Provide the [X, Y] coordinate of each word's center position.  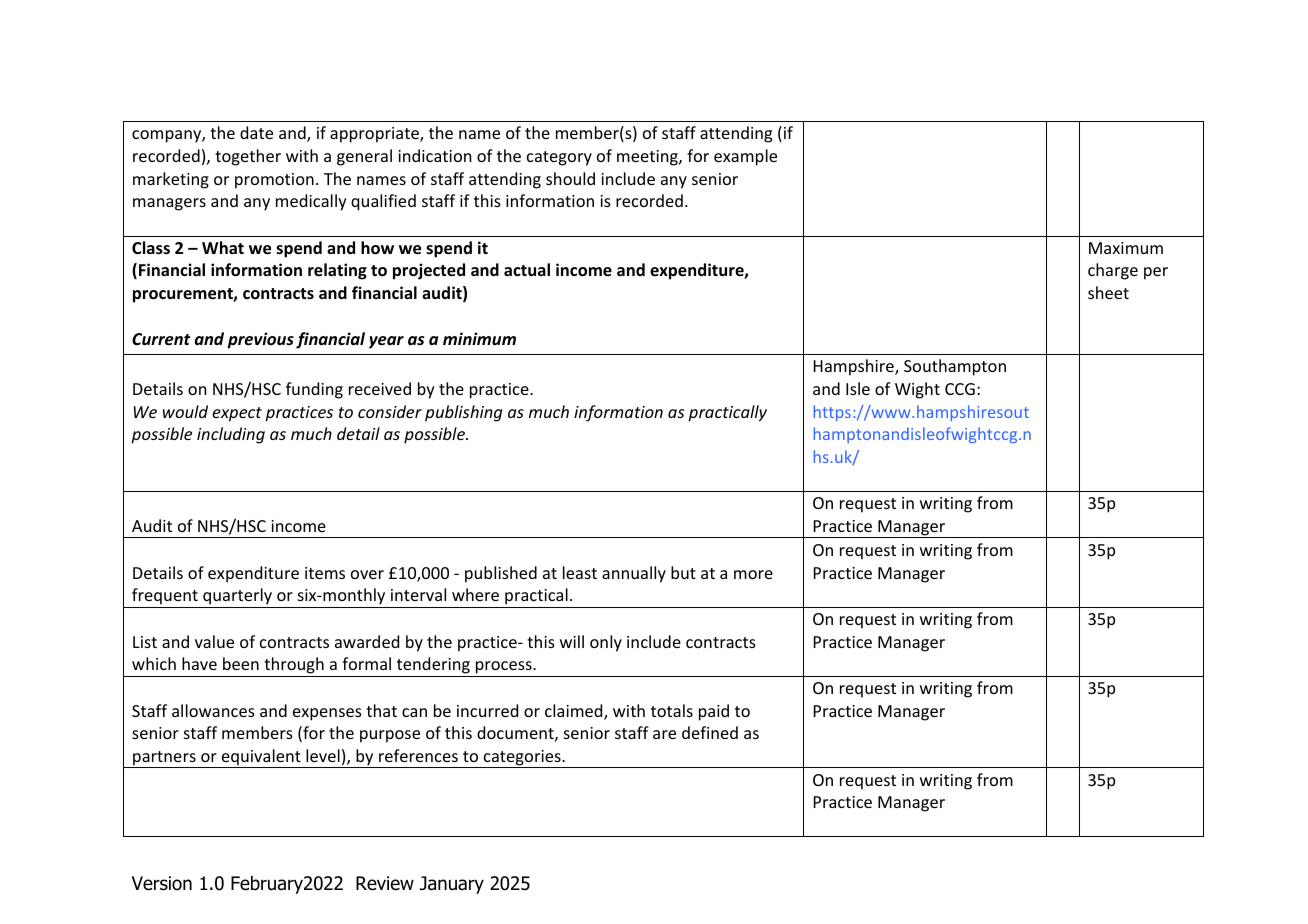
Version [162, 883]
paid [714, 712]
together [248, 157]
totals [672, 710]
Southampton [955, 367]
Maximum [1126, 248]
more [753, 574]
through [294, 667]
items [325, 573]
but [683, 572]
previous [260, 340]
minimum [479, 338]
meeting [648, 158]
